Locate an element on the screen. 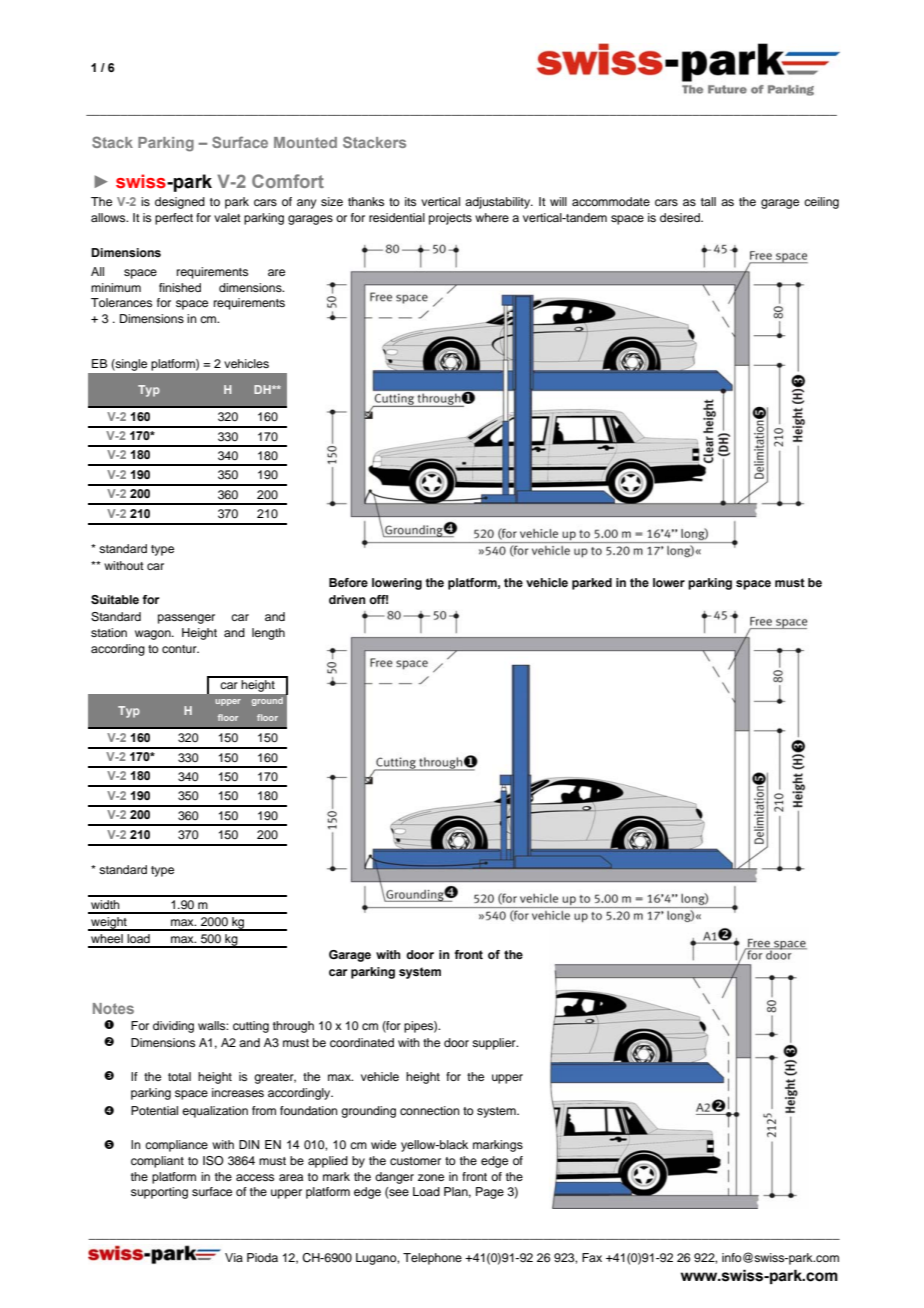  designed is located at coordinates (180, 203).
